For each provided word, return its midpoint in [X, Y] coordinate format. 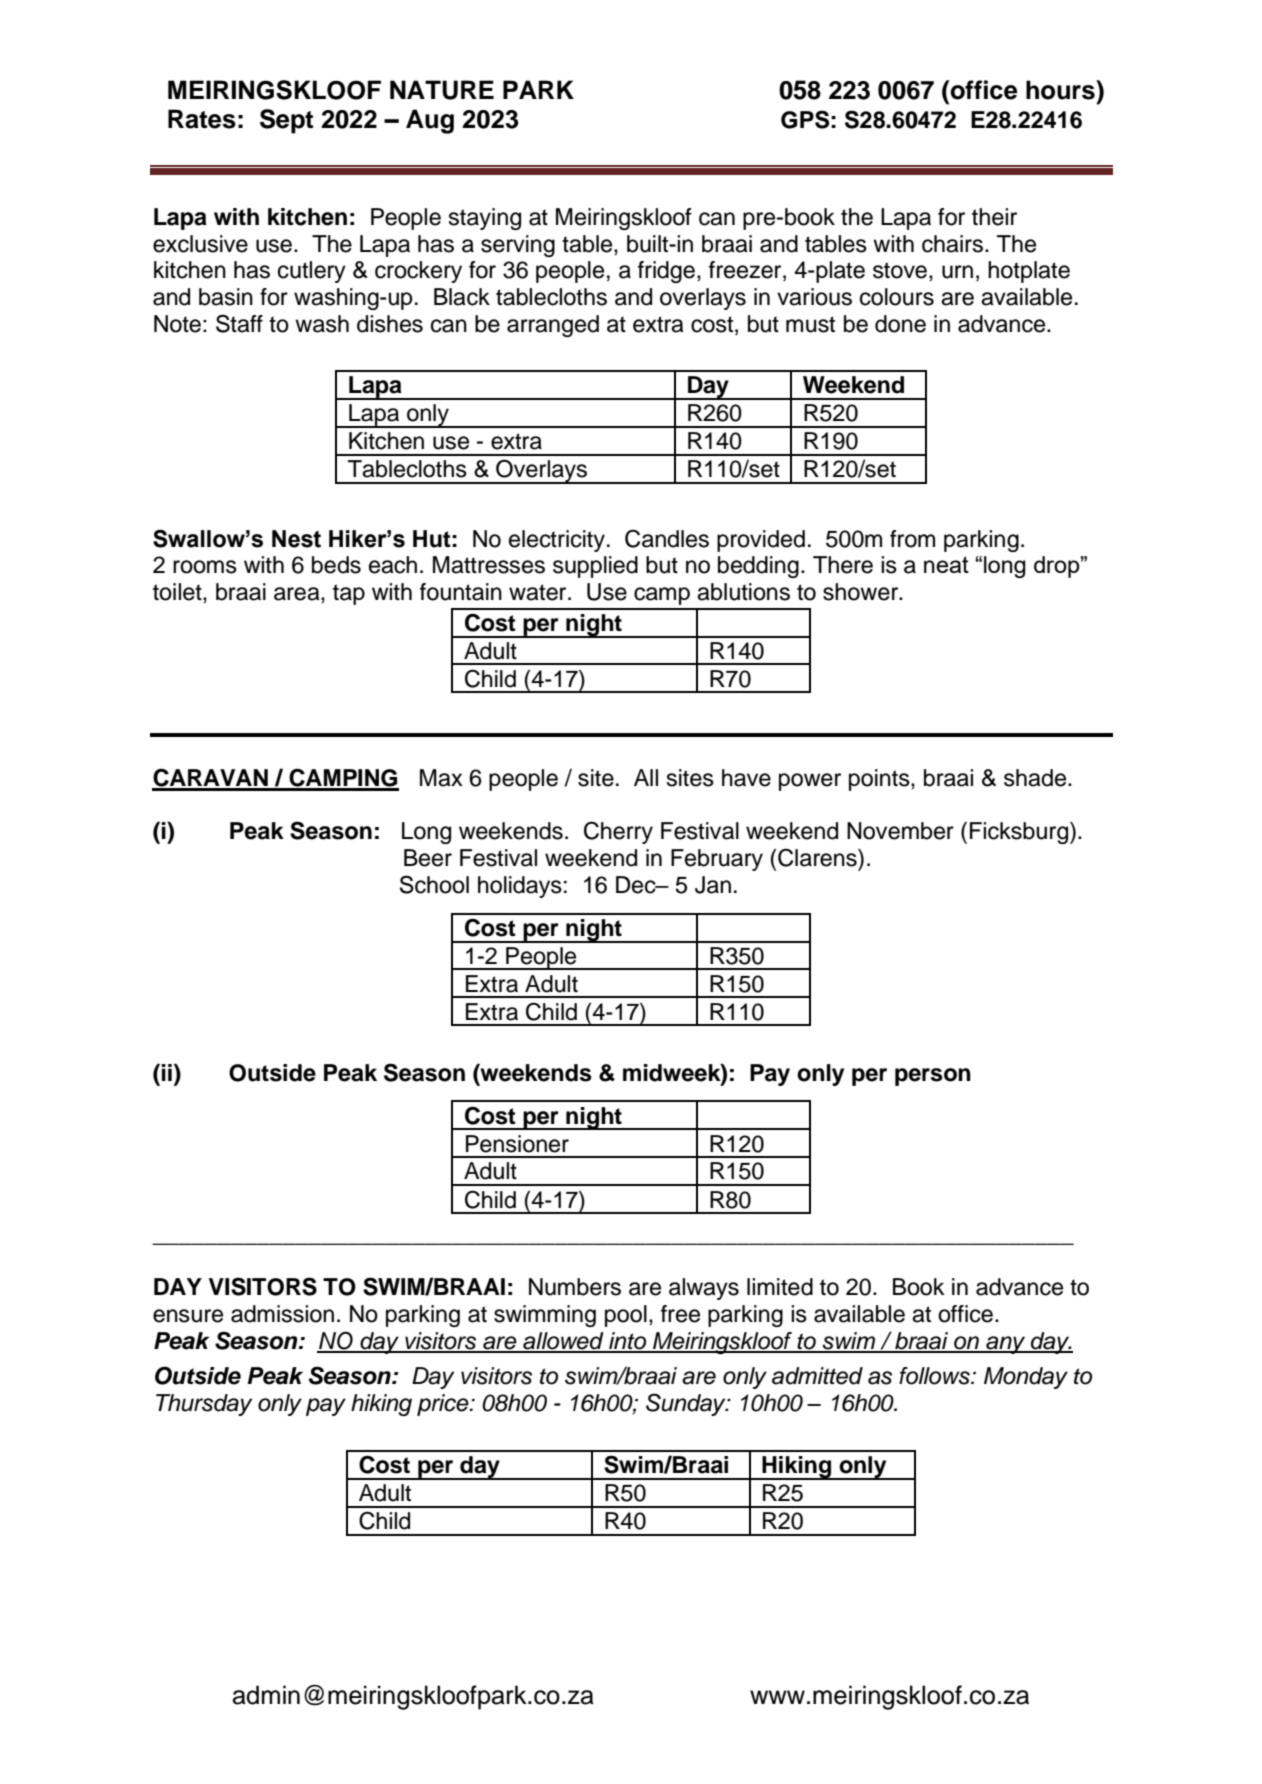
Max [441, 778]
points [880, 780]
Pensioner [517, 1144]
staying [485, 219]
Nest [296, 539]
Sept [286, 121]
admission [282, 1314]
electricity [557, 541]
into [628, 1342]
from [912, 539]
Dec [637, 885]
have [746, 778]
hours [1061, 90]
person [933, 1077]
